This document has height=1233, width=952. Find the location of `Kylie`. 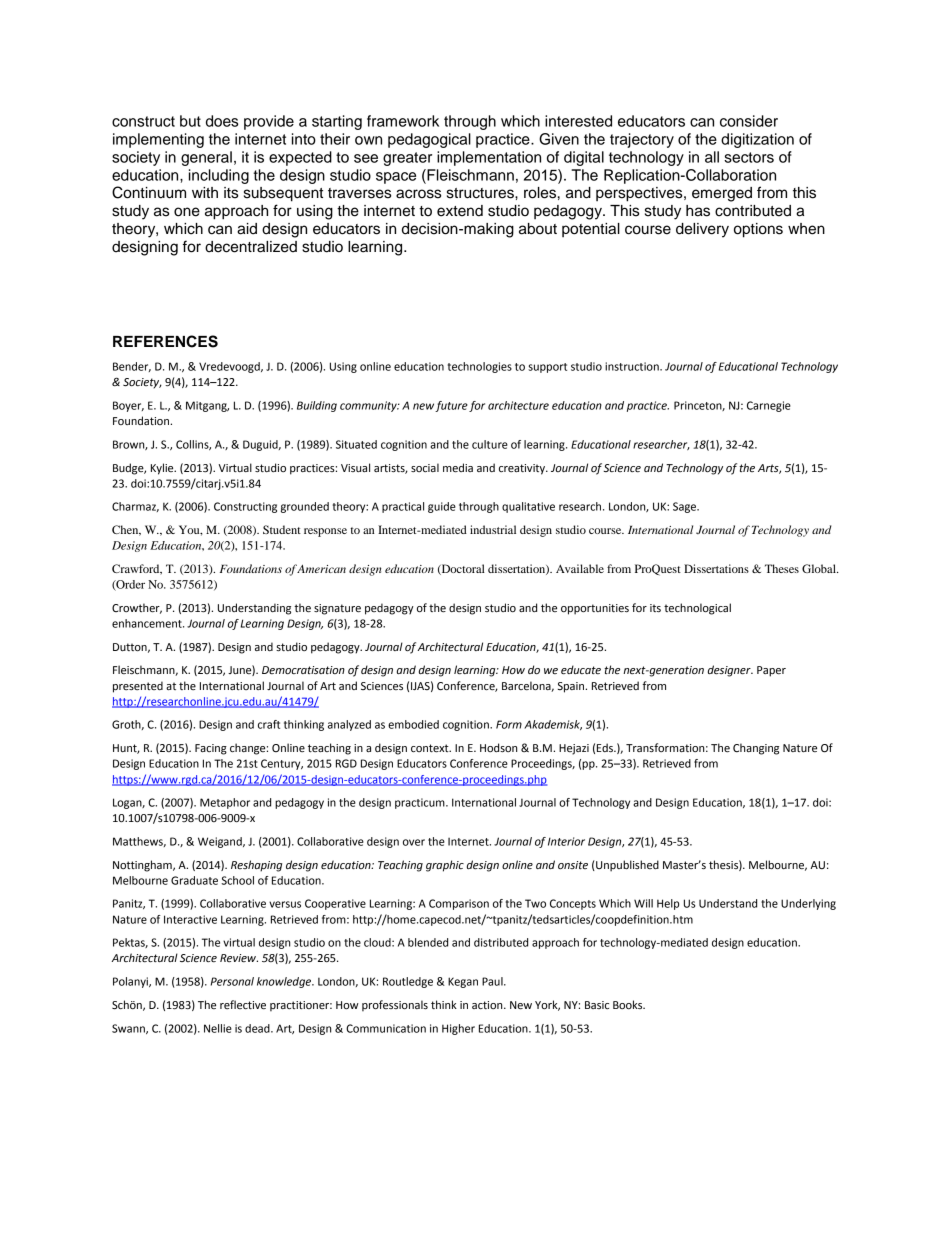

Kylie is located at coordinates (163, 469).
